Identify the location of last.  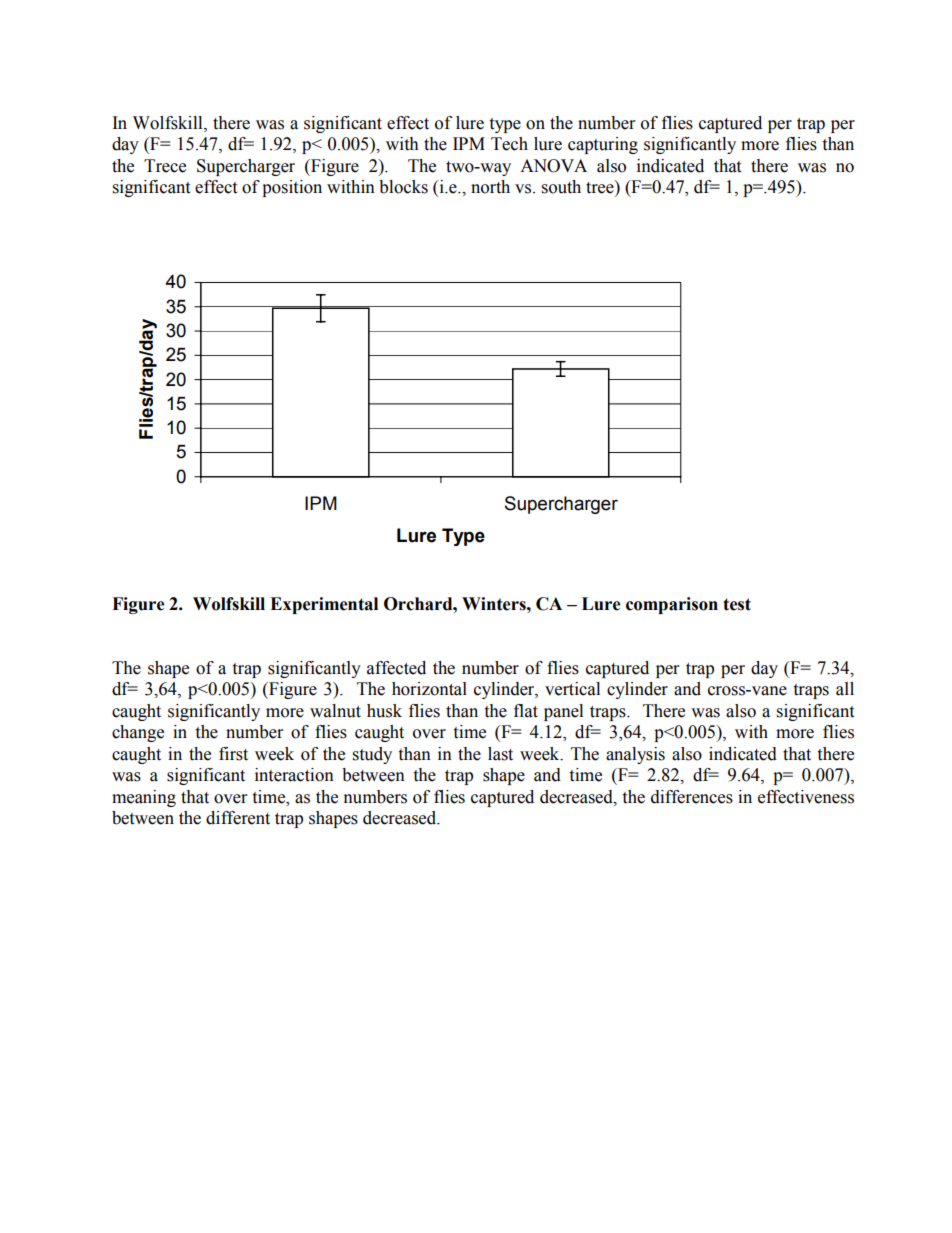
(500, 754).
